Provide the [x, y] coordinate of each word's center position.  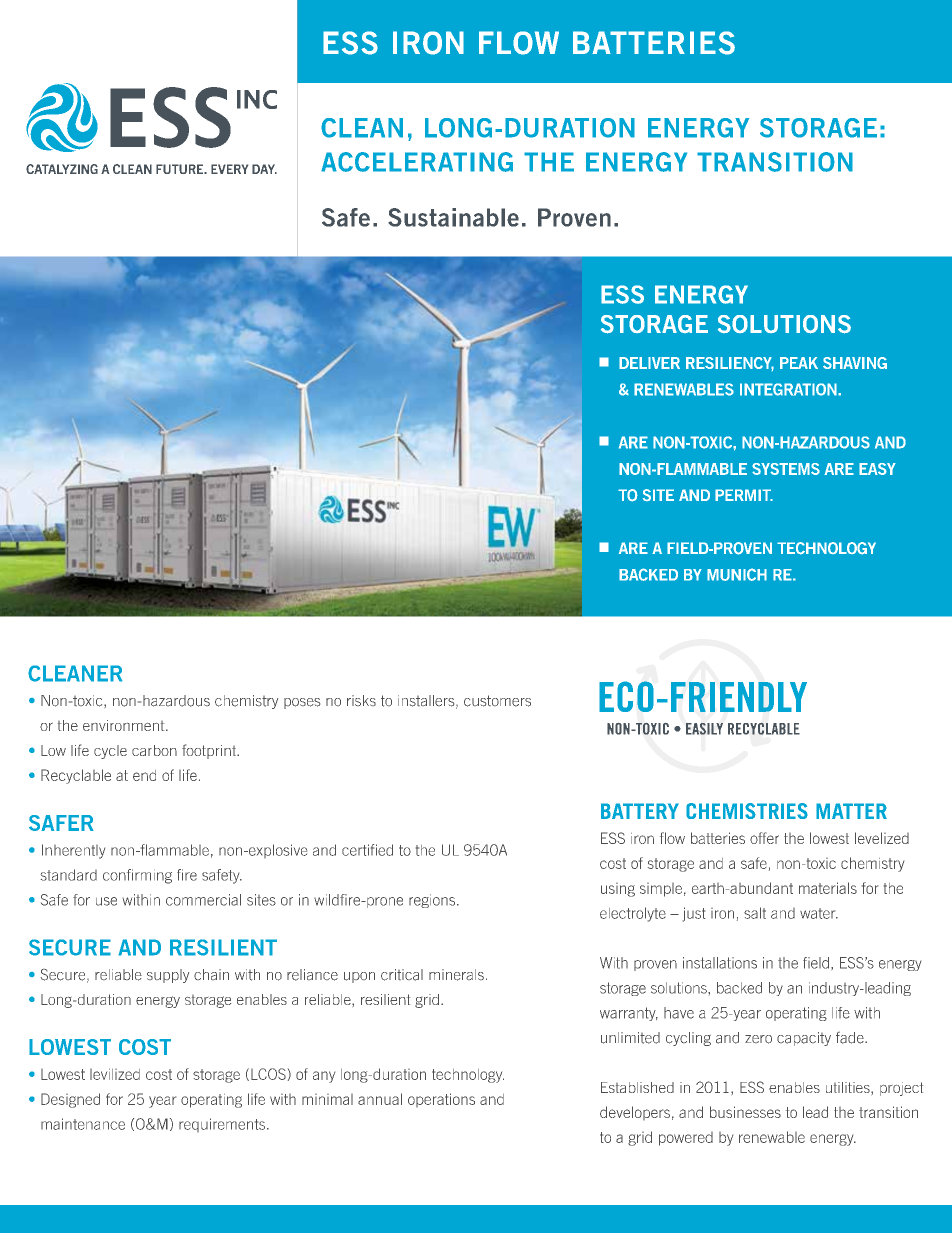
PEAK [799, 363]
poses [302, 703]
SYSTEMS [786, 469]
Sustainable [453, 217]
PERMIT [744, 495]
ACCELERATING [417, 162]
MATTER [851, 811]
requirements [223, 1125]
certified [367, 850]
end [144, 775]
